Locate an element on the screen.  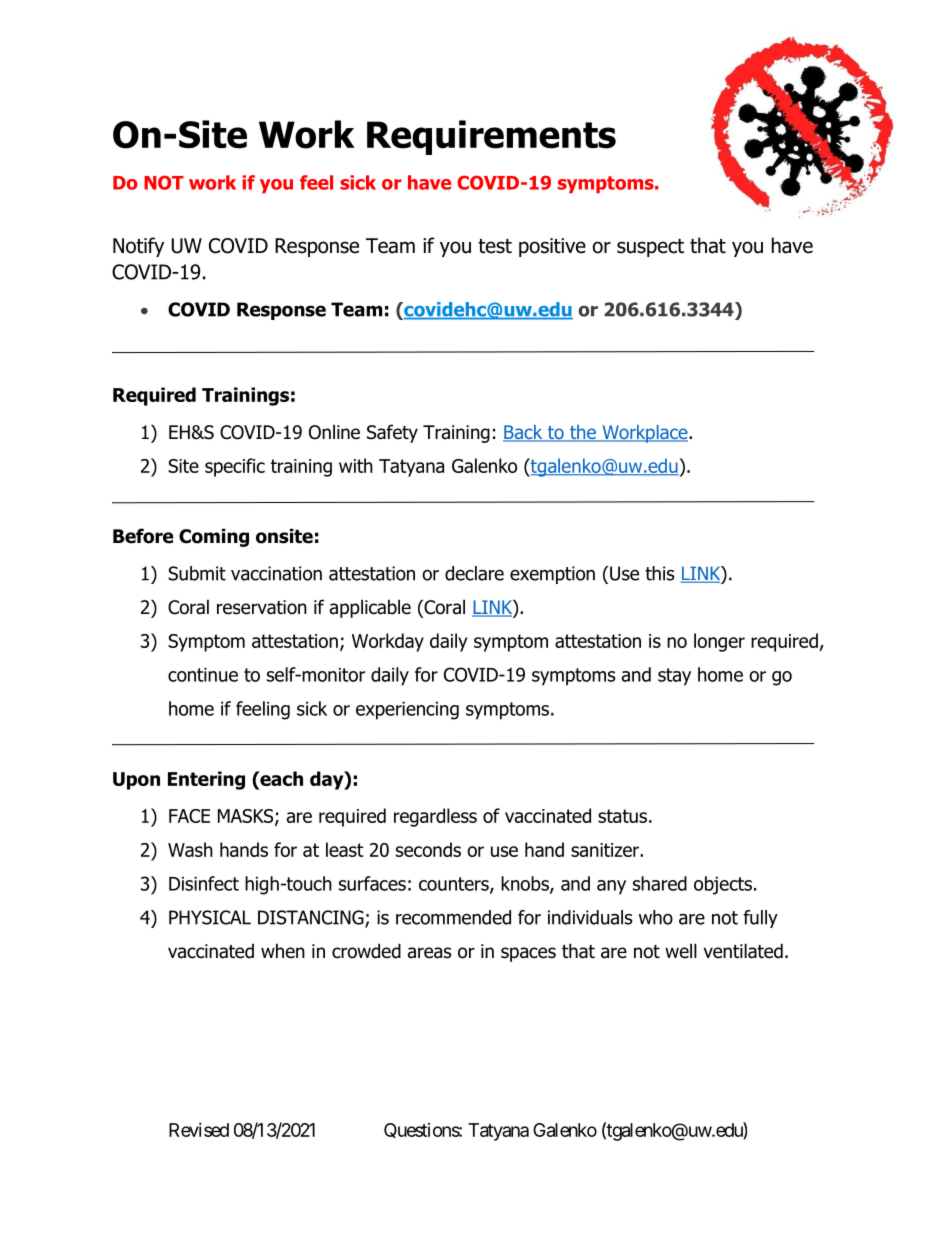
areas is located at coordinates (429, 953).
